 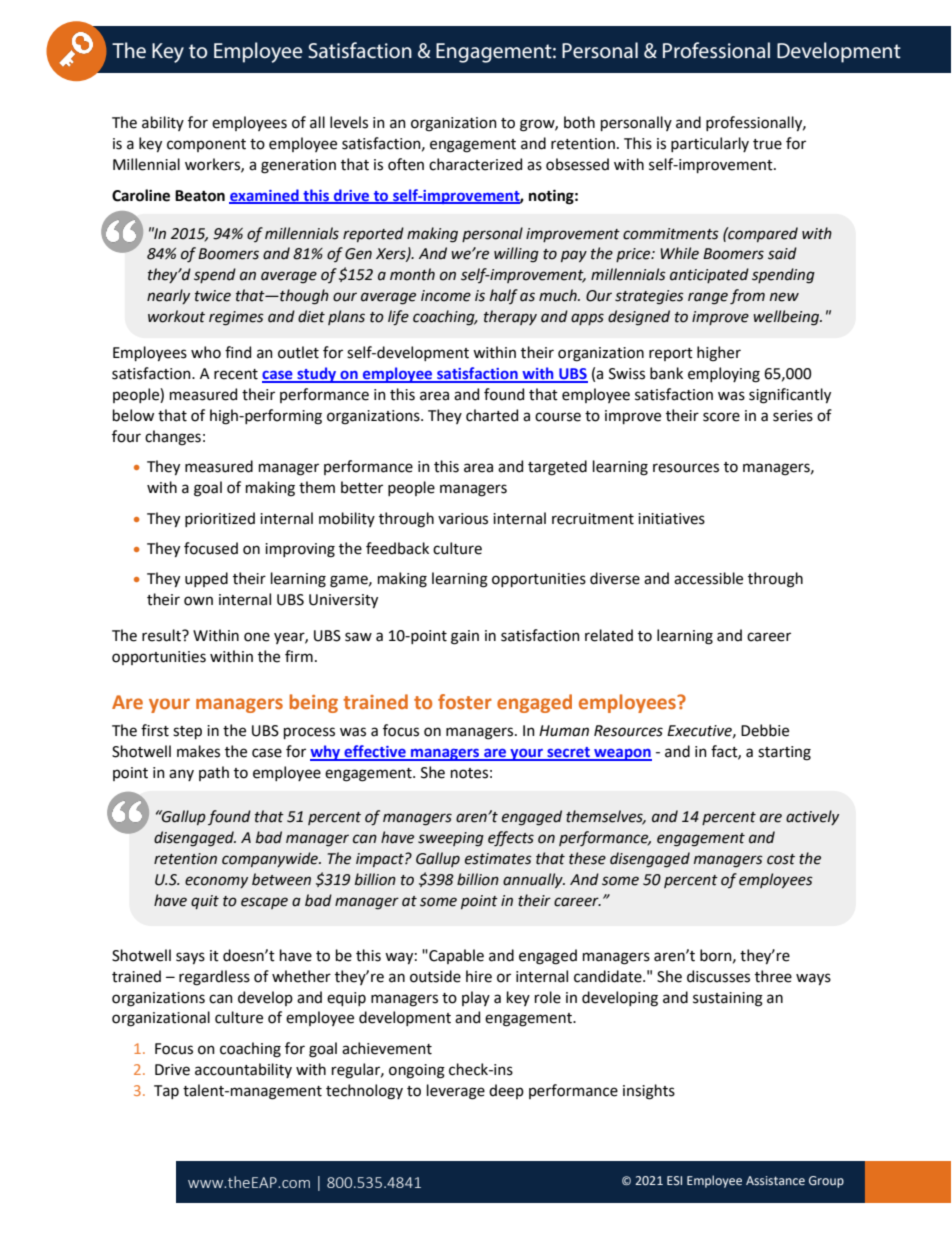 What do you see at coordinates (206, 145) in the screenshot?
I see `component` at bounding box center [206, 145].
